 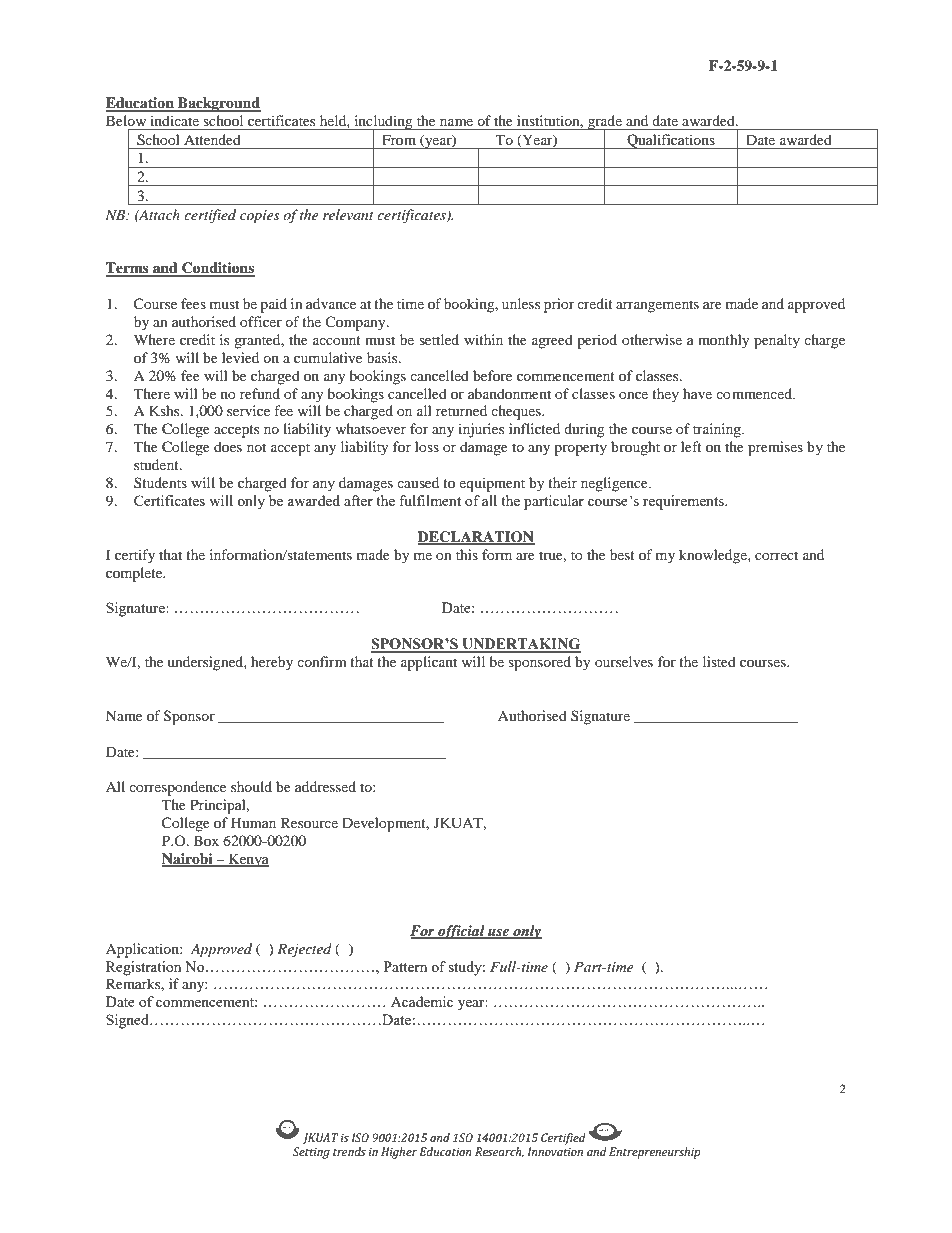 What do you see at coordinates (212, 139) in the screenshot?
I see `Attended` at bounding box center [212, 139].
